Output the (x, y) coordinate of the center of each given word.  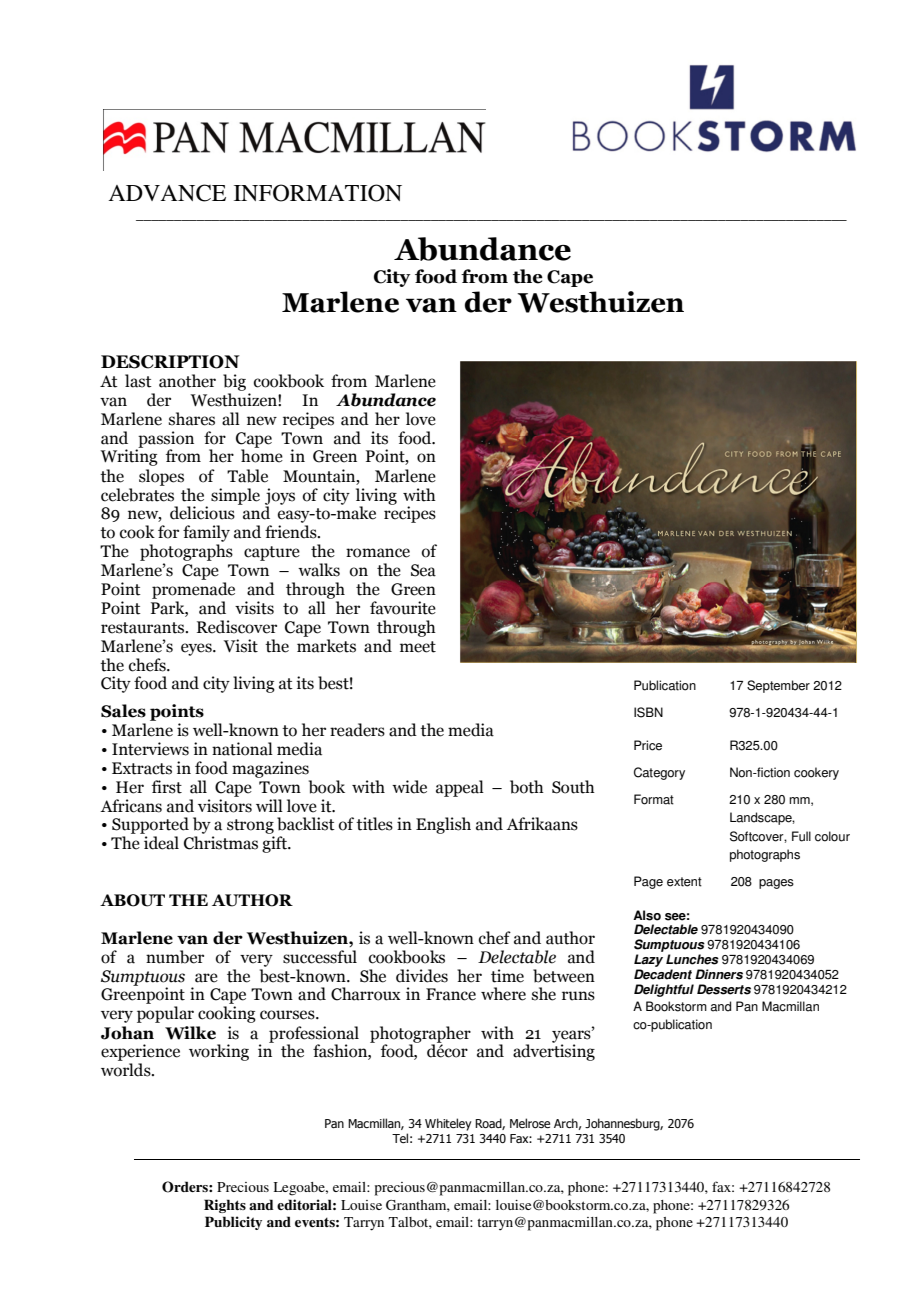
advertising (554, 1051)
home (262, 455)
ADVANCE (167, 193)
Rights (225, 1206)
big (234, 382)
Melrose (530, 1123)
